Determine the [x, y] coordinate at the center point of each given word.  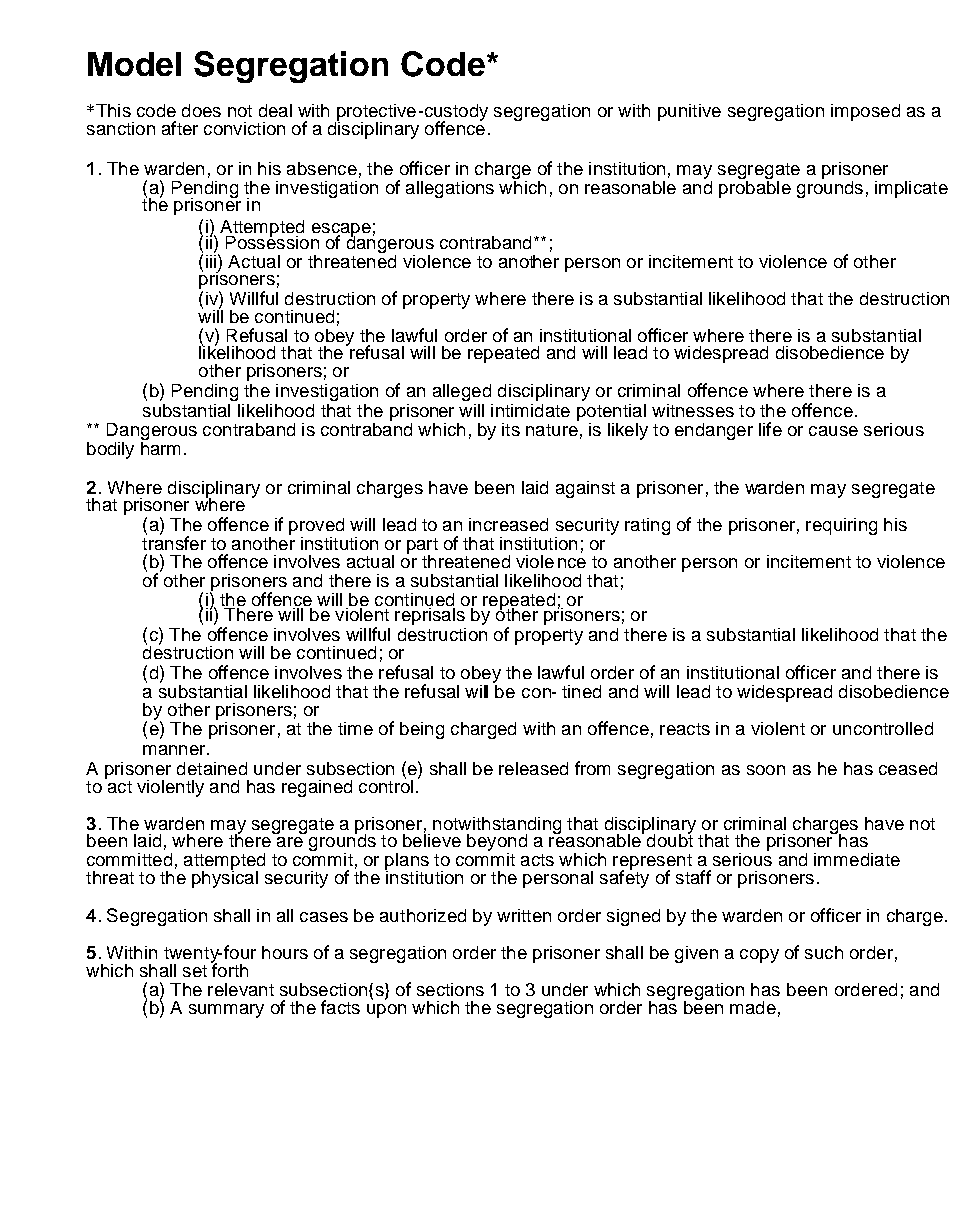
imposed [865, 112]
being [422, 730]
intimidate [530, 410]
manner [174, 750]
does [201, 110]
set [195, 971]
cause [833, 431]
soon [766, 770]
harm [160, 447]
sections [450, 989]
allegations [450, 189]
